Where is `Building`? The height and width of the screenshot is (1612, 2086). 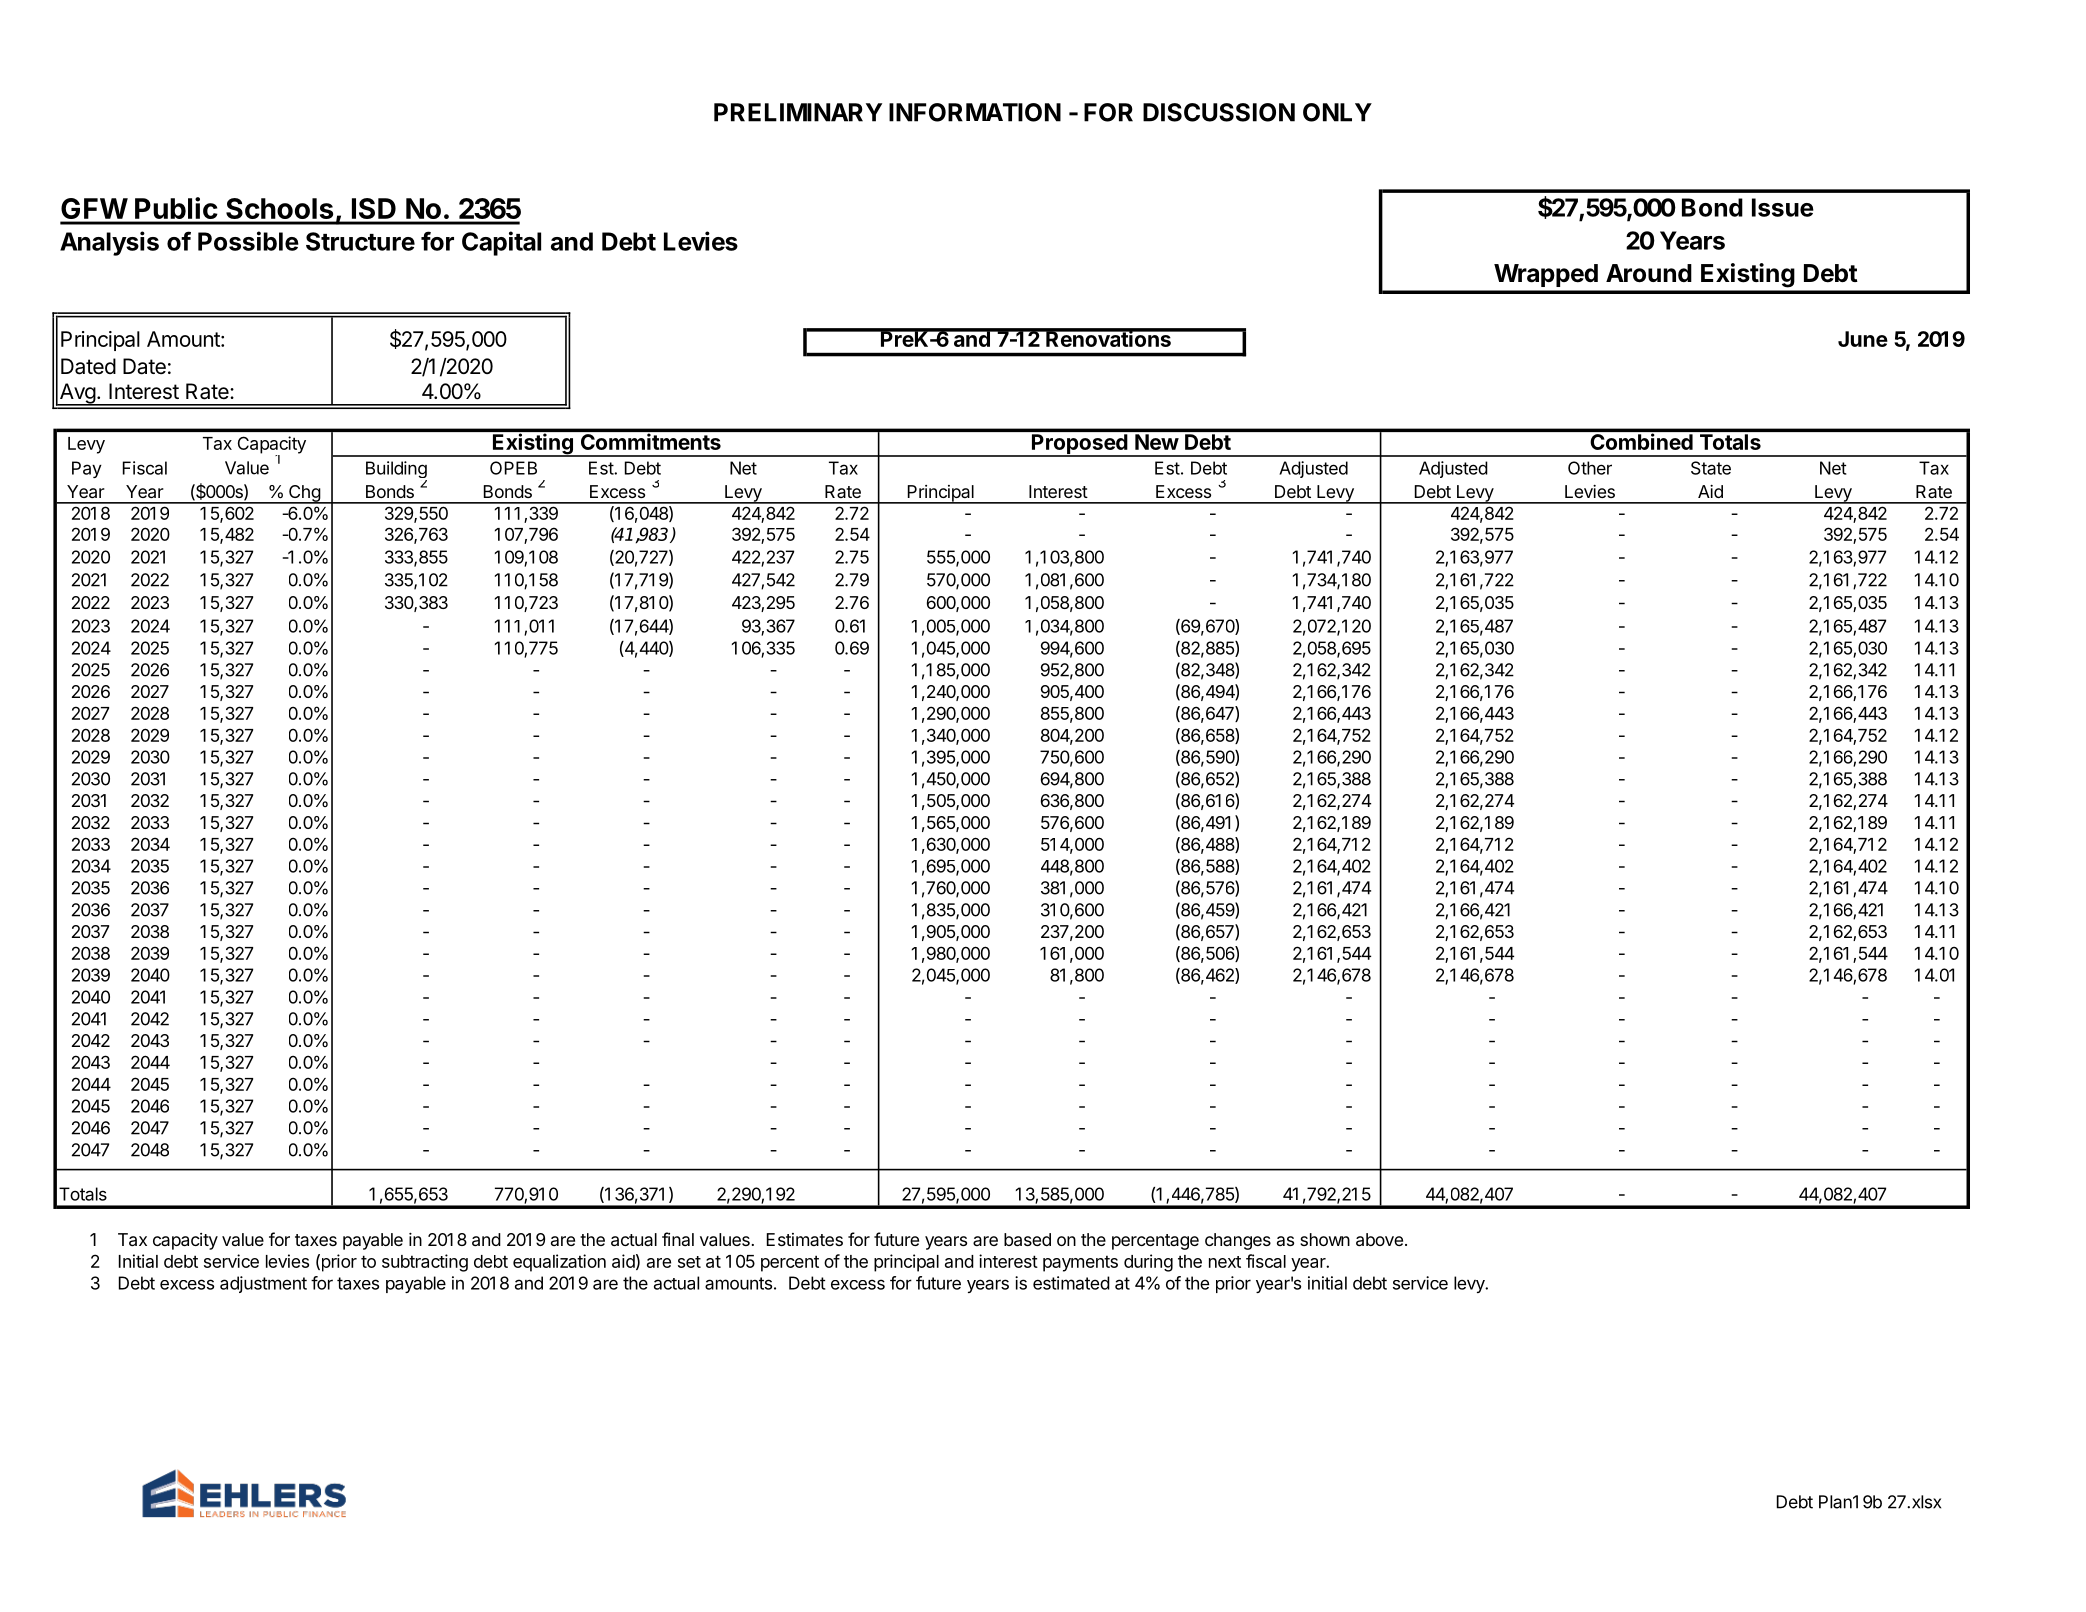 Building is located at coordinates (396, 471).
